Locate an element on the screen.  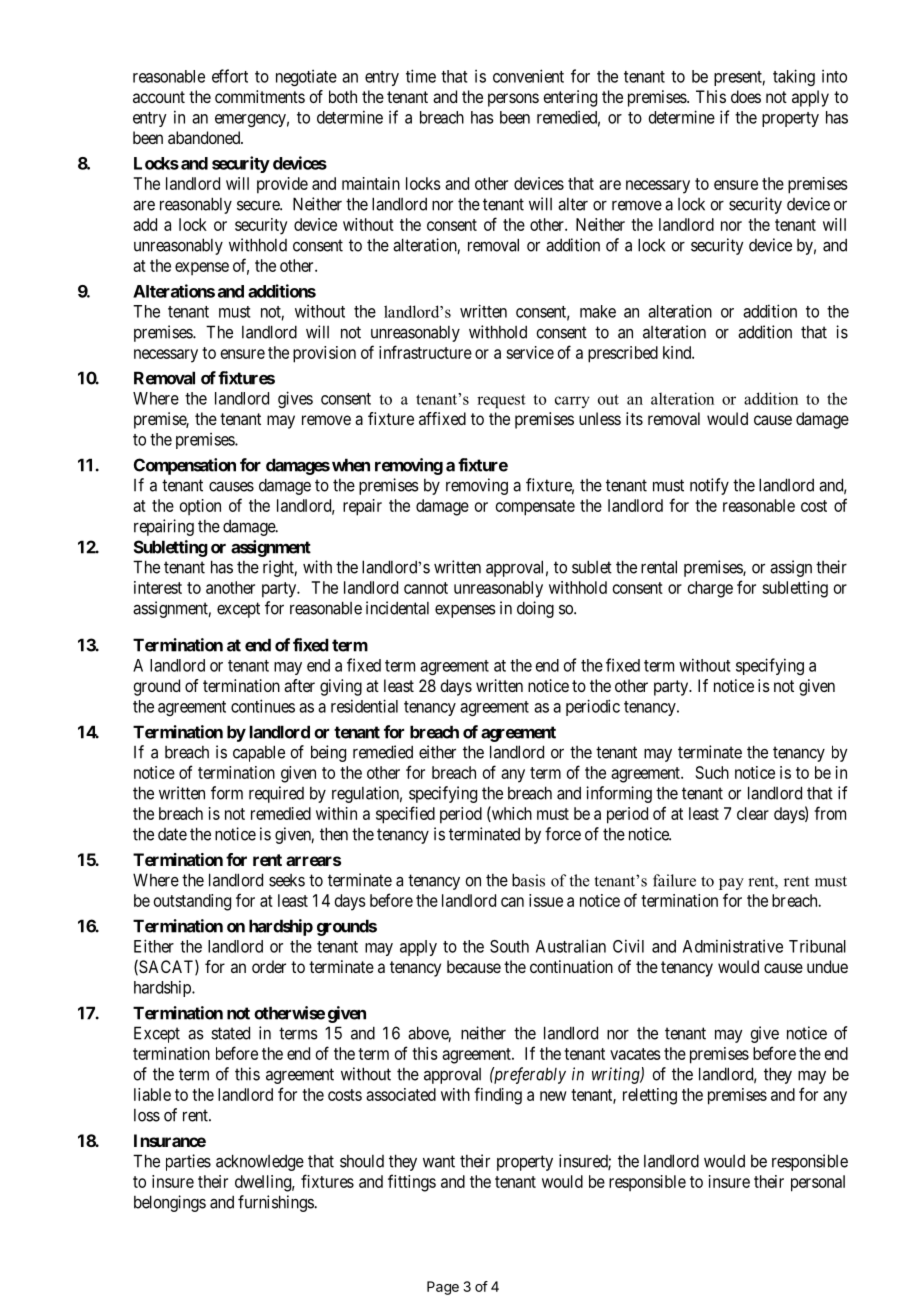
provision is located at coordinates (324, 354).
